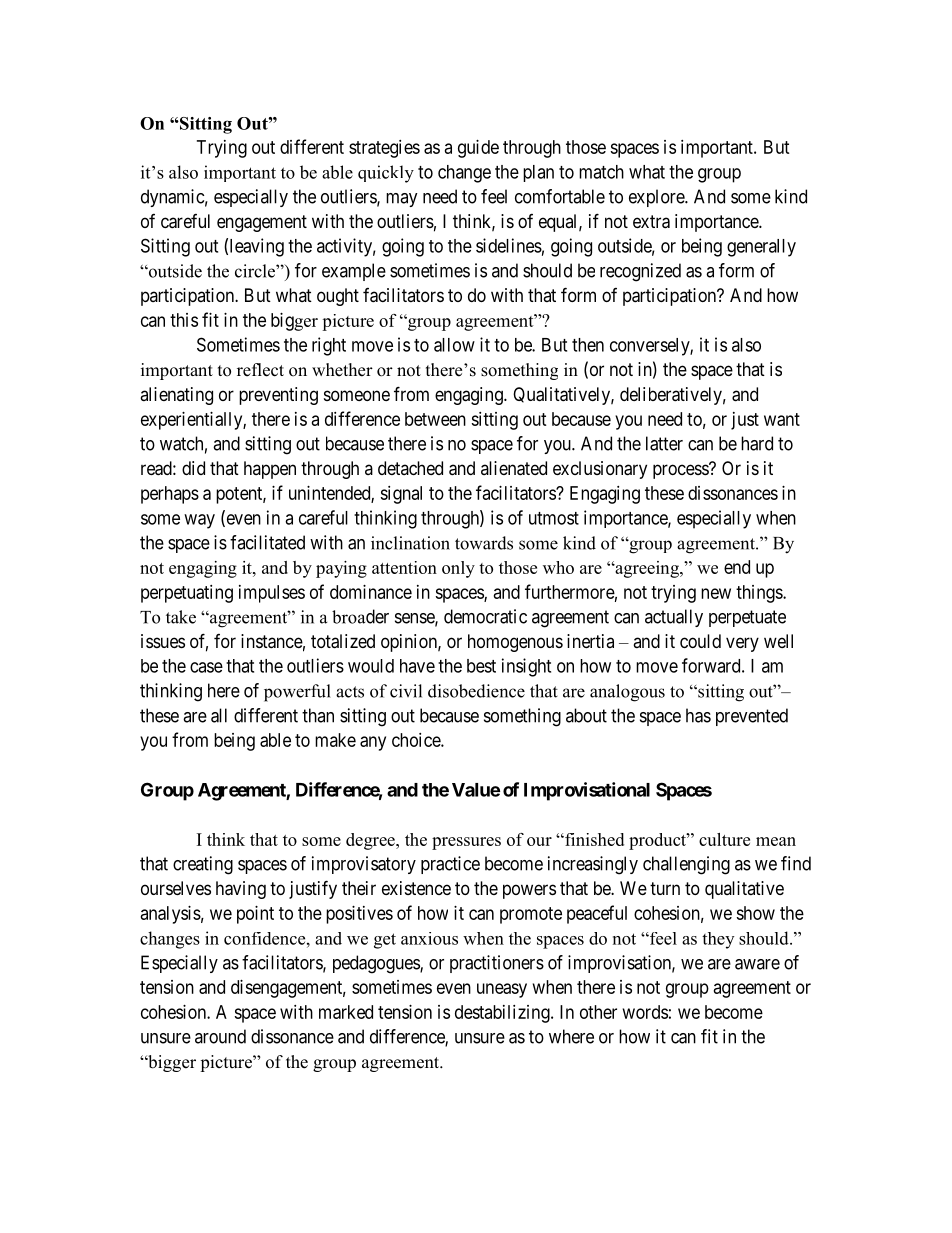  Describe the element at coordinates (206, 667) in the screenshot. I see `case` at that location.
